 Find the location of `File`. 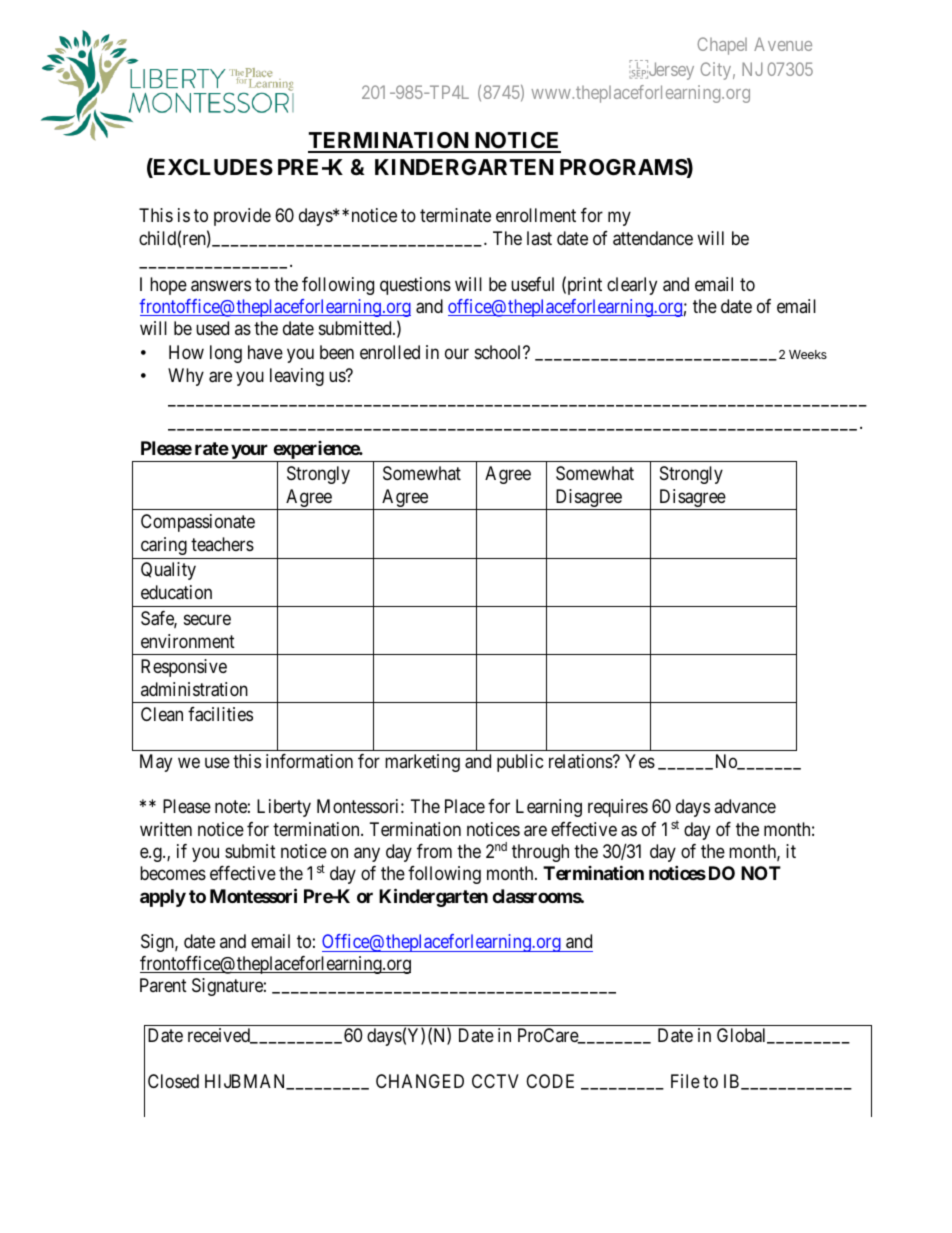

File is located at coordinates (685, 1081).
